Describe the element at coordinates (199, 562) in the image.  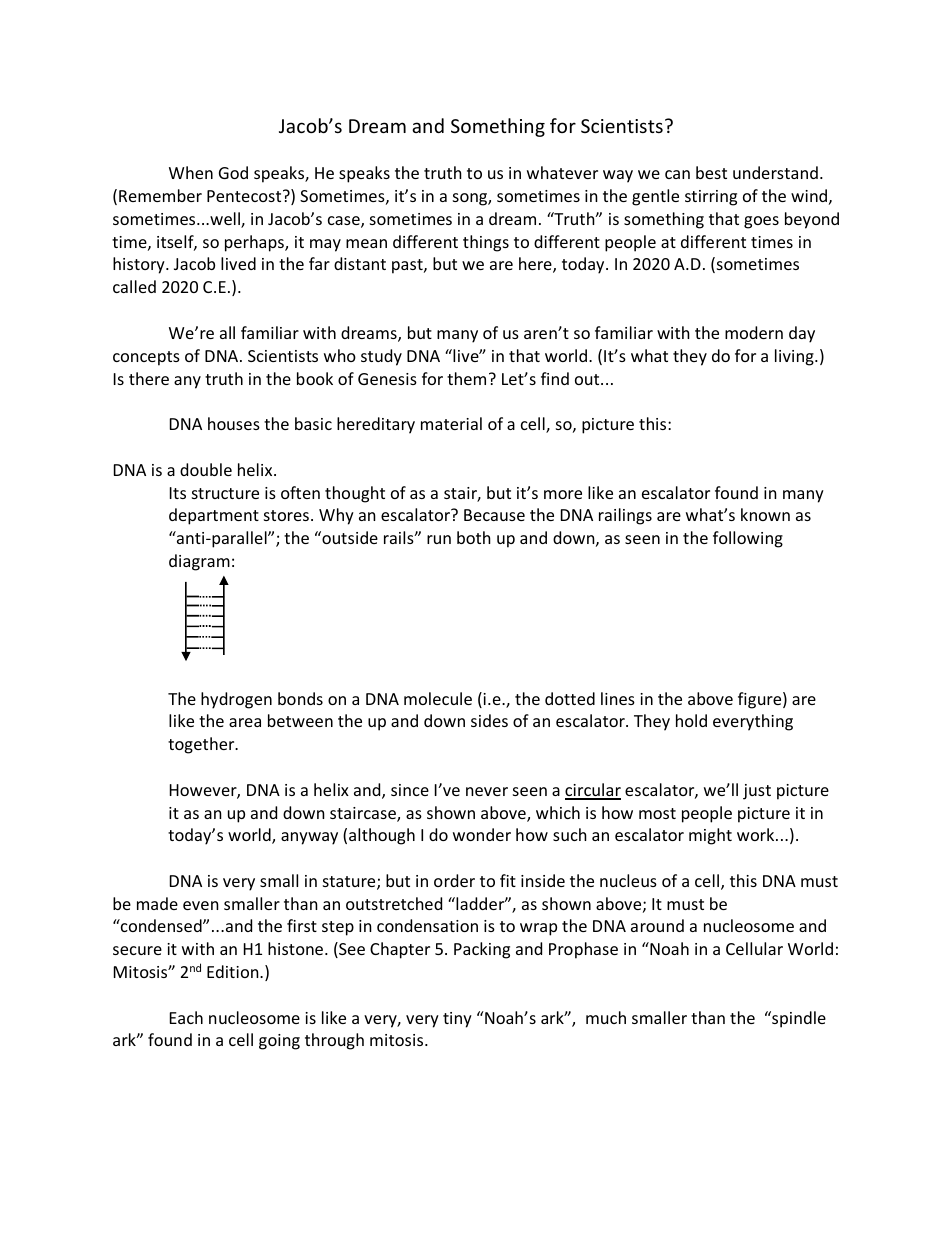
I see `diagram` at that location.
